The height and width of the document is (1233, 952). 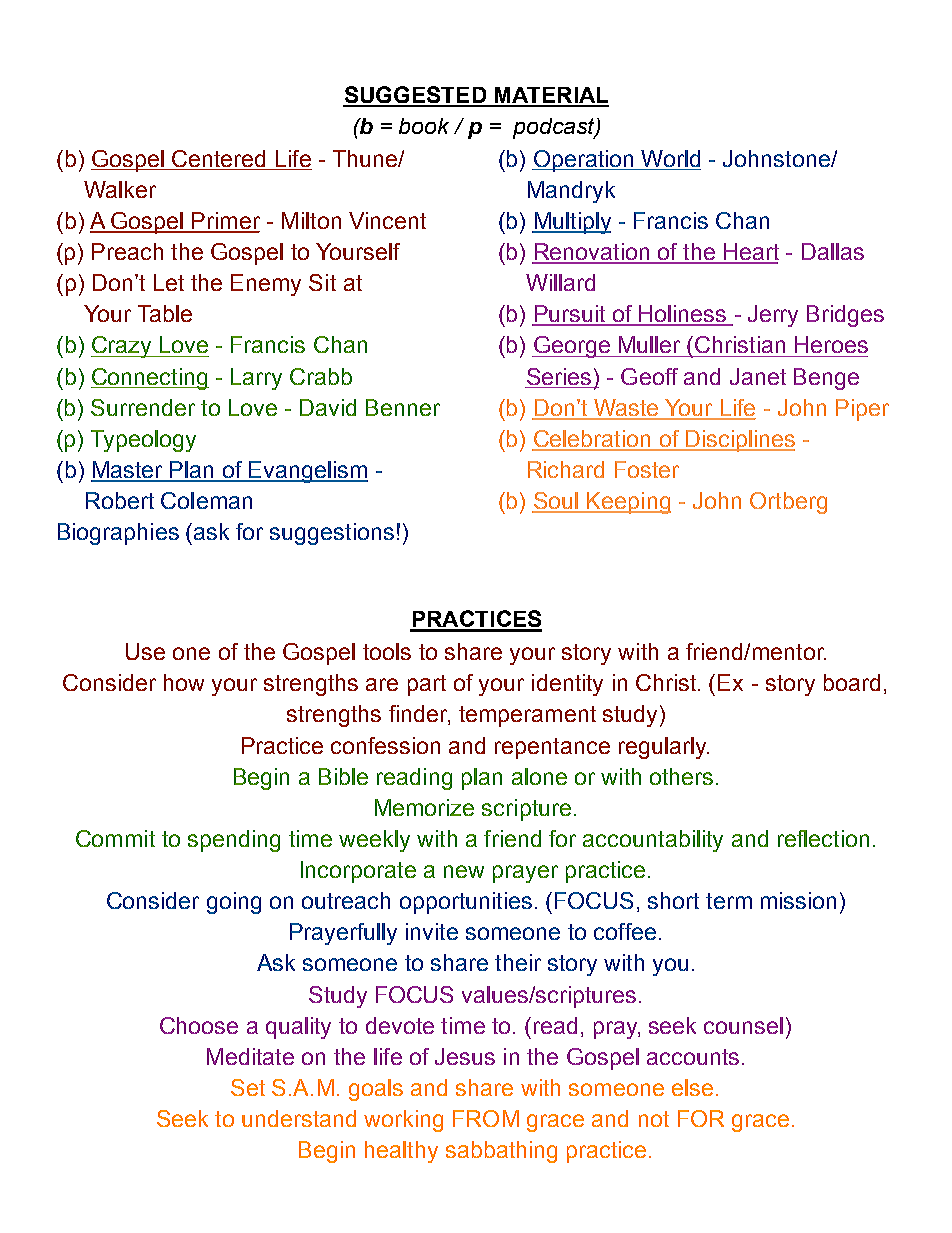 What do you see at coordinates (527, 716) in the document?
I see `temperament` at bounding box center [527, 716].
